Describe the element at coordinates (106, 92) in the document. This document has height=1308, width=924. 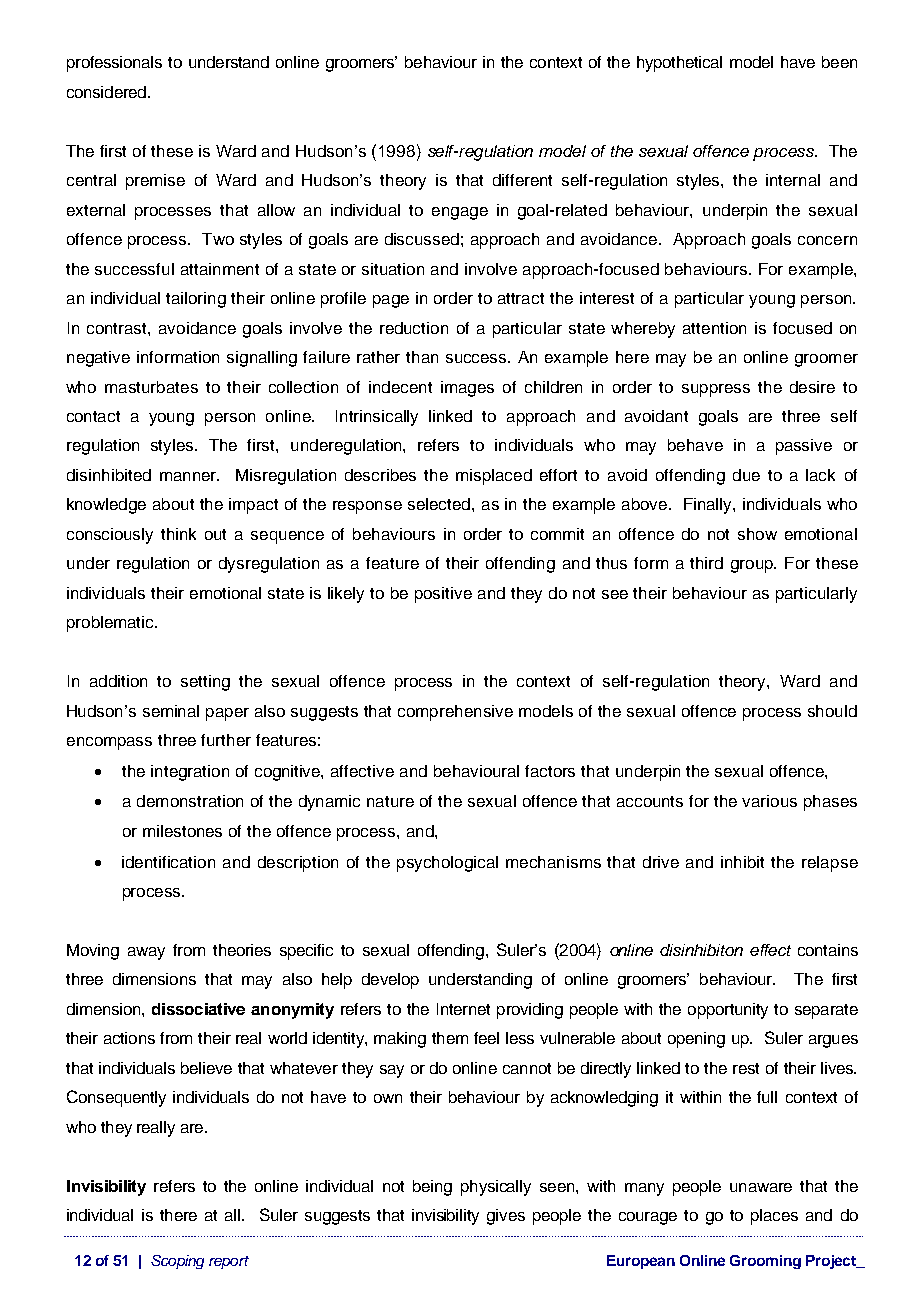
I see `considered` at that location.
